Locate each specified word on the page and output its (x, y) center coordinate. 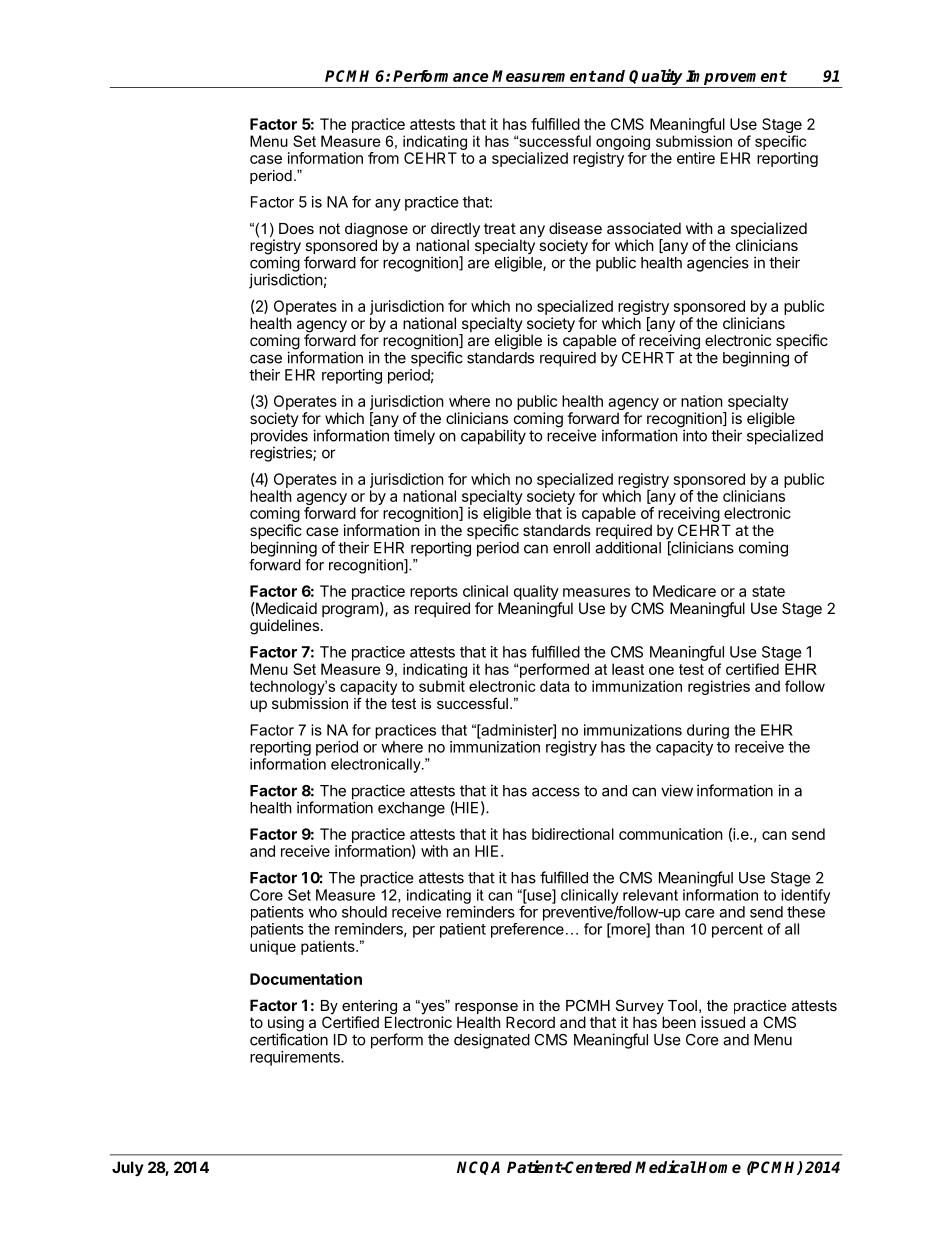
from (383, 158)
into (695, 435)
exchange (411, 809)
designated (492, 1041)
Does (296, 228)
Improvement (736, 77)
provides (279, 438)
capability (493, 437)
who (323, 912)
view (677, 790)
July (128, 1168)
